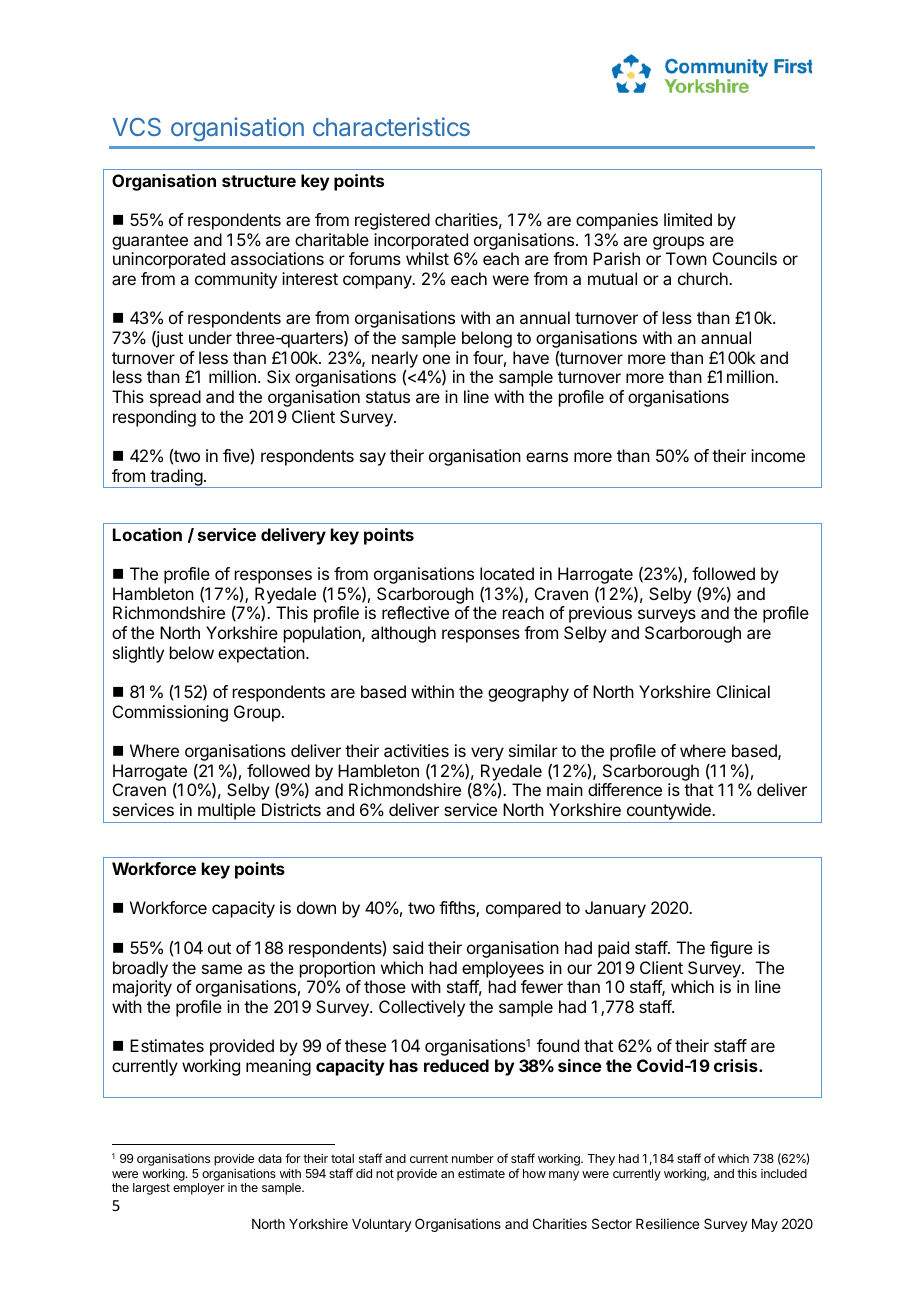  What do you see at coordinates (259, 181) in the image?
I see `structure` at bounding box center [259, 181].
